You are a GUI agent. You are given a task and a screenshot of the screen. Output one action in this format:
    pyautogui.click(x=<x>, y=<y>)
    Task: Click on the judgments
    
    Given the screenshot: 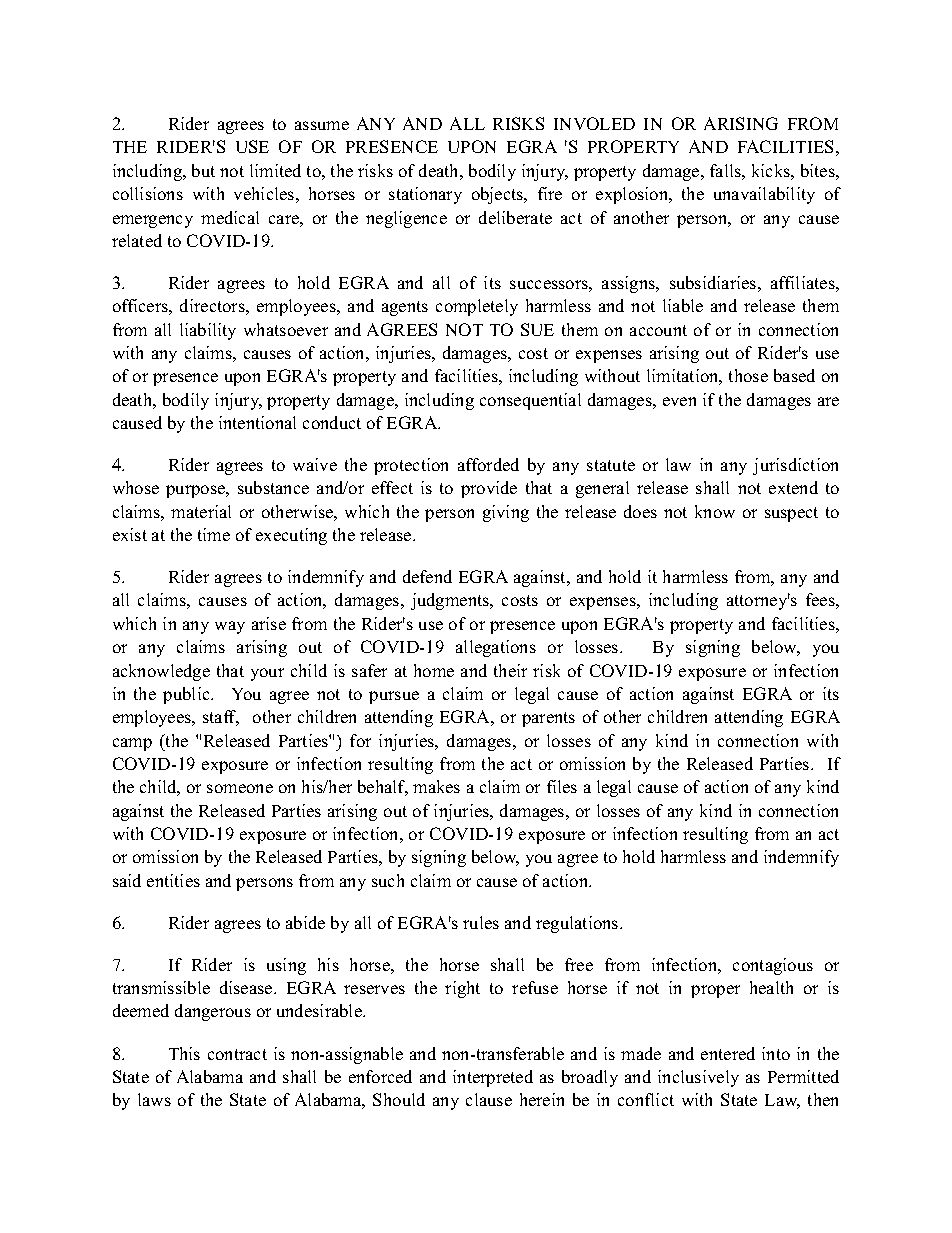 What is the action you would take?
    pyautogui.click(x=451, y=601)
